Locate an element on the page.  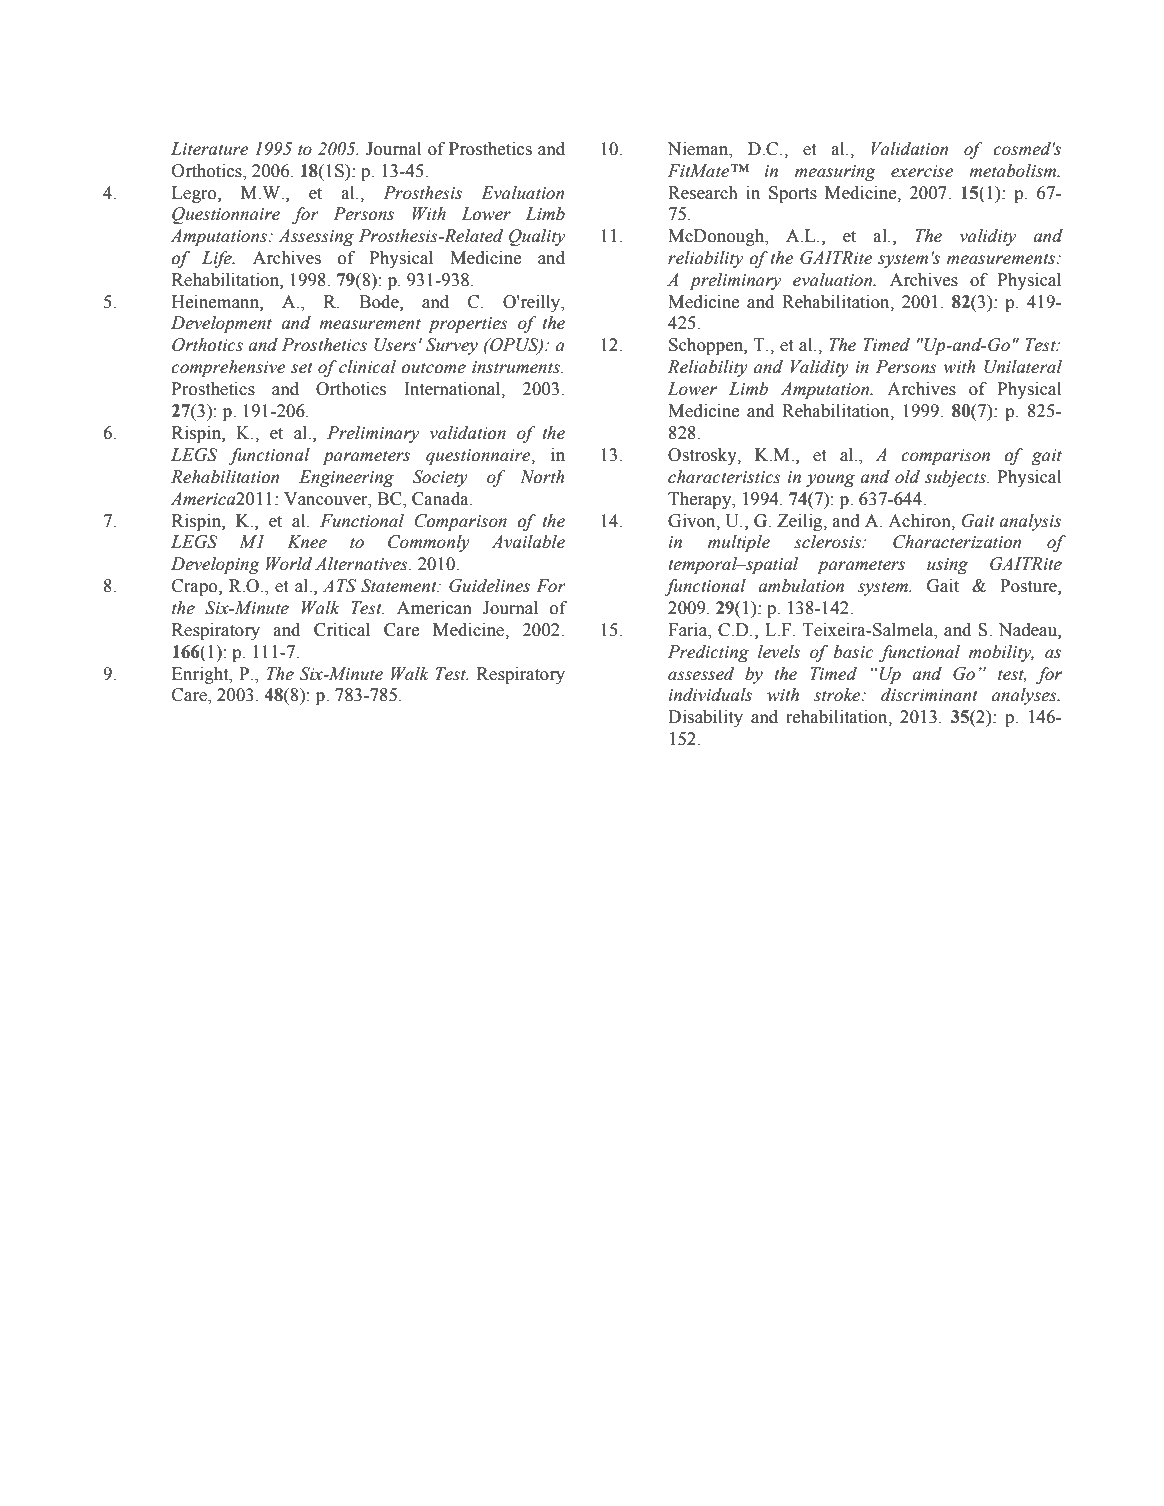
instruments is located at coordinates (517, 367).
